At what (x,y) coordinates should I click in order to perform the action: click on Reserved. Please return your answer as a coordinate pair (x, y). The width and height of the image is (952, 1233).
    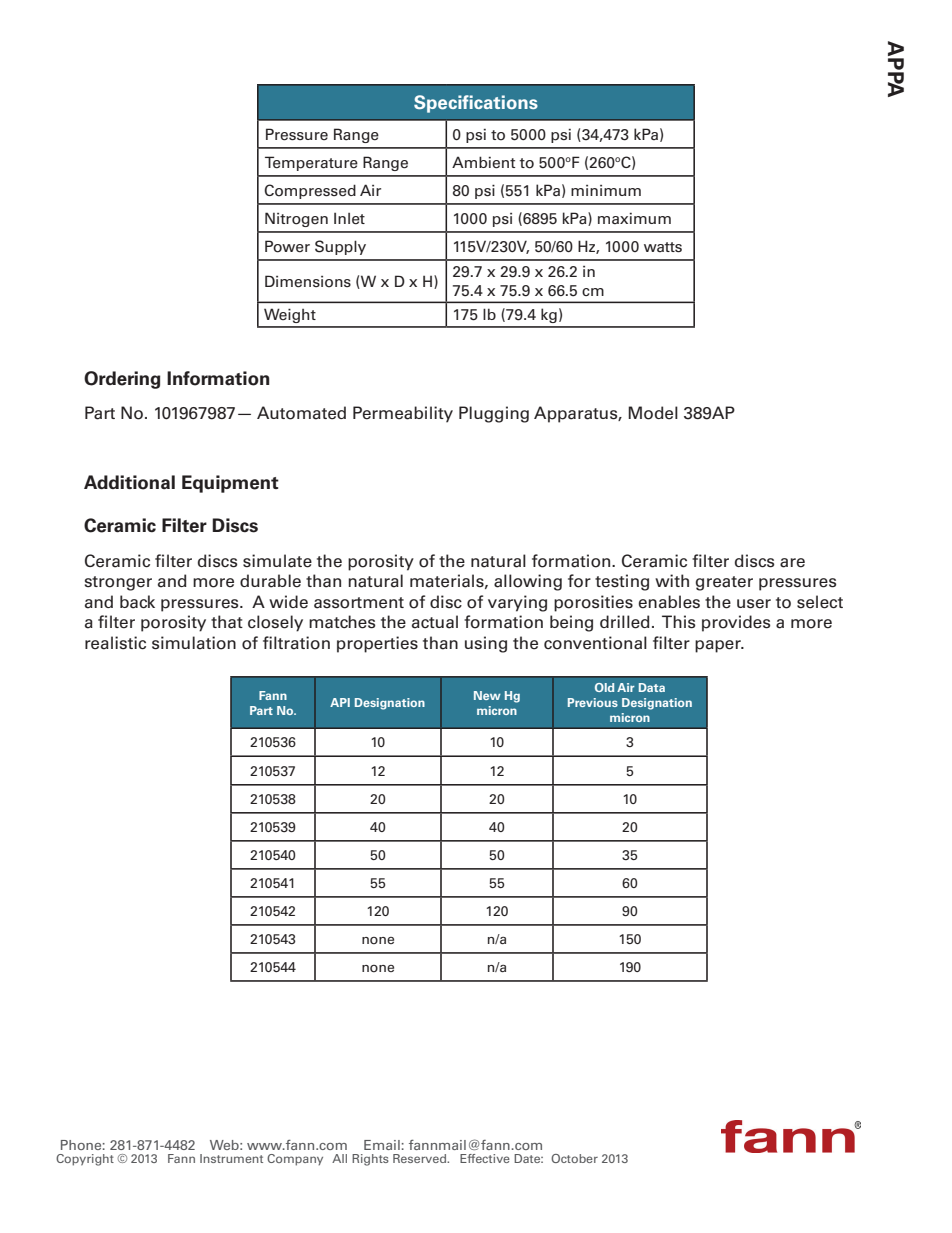
    Looking at the image, I should click on (420, 1158).
